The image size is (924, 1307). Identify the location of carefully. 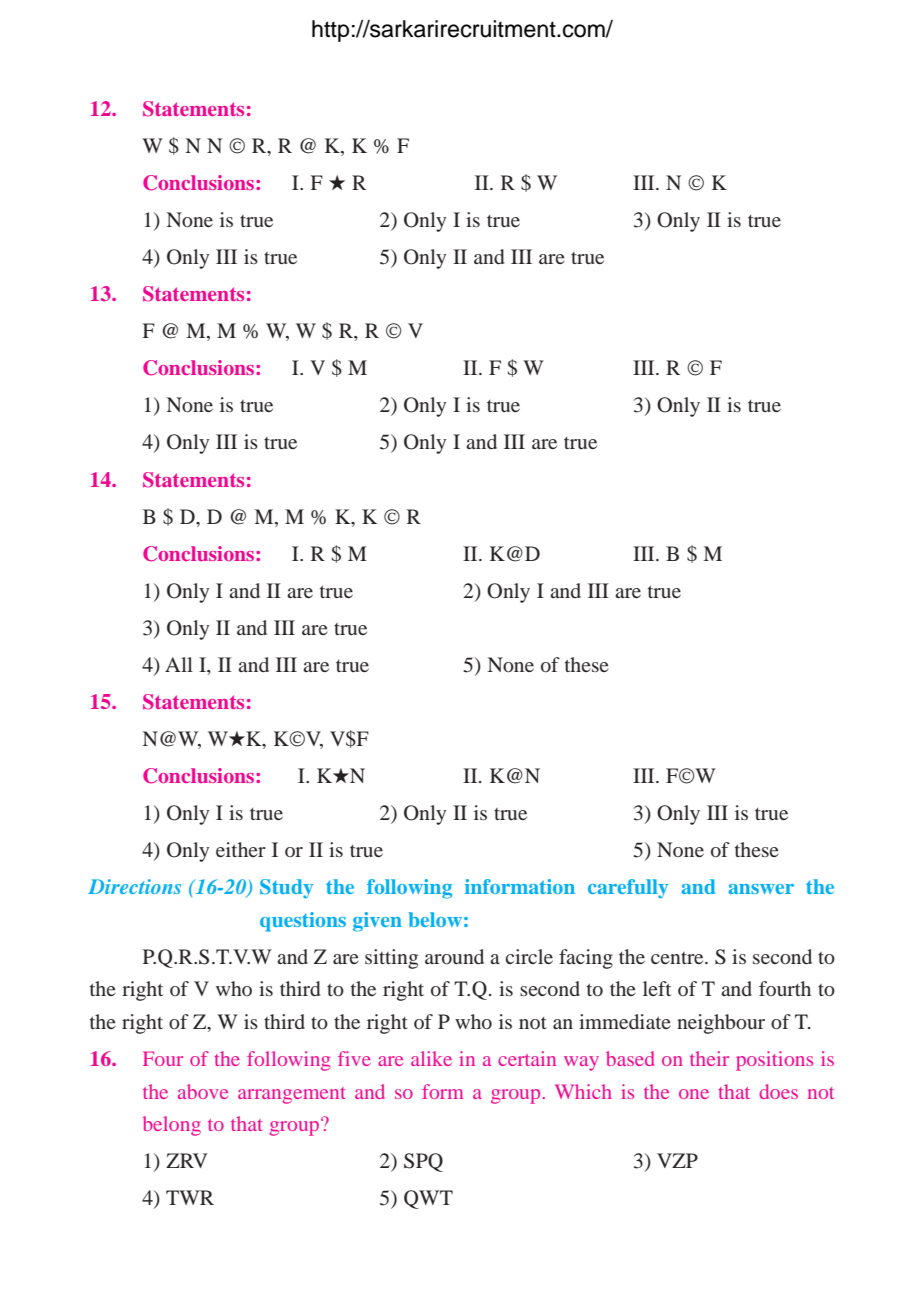
(628, 889).
